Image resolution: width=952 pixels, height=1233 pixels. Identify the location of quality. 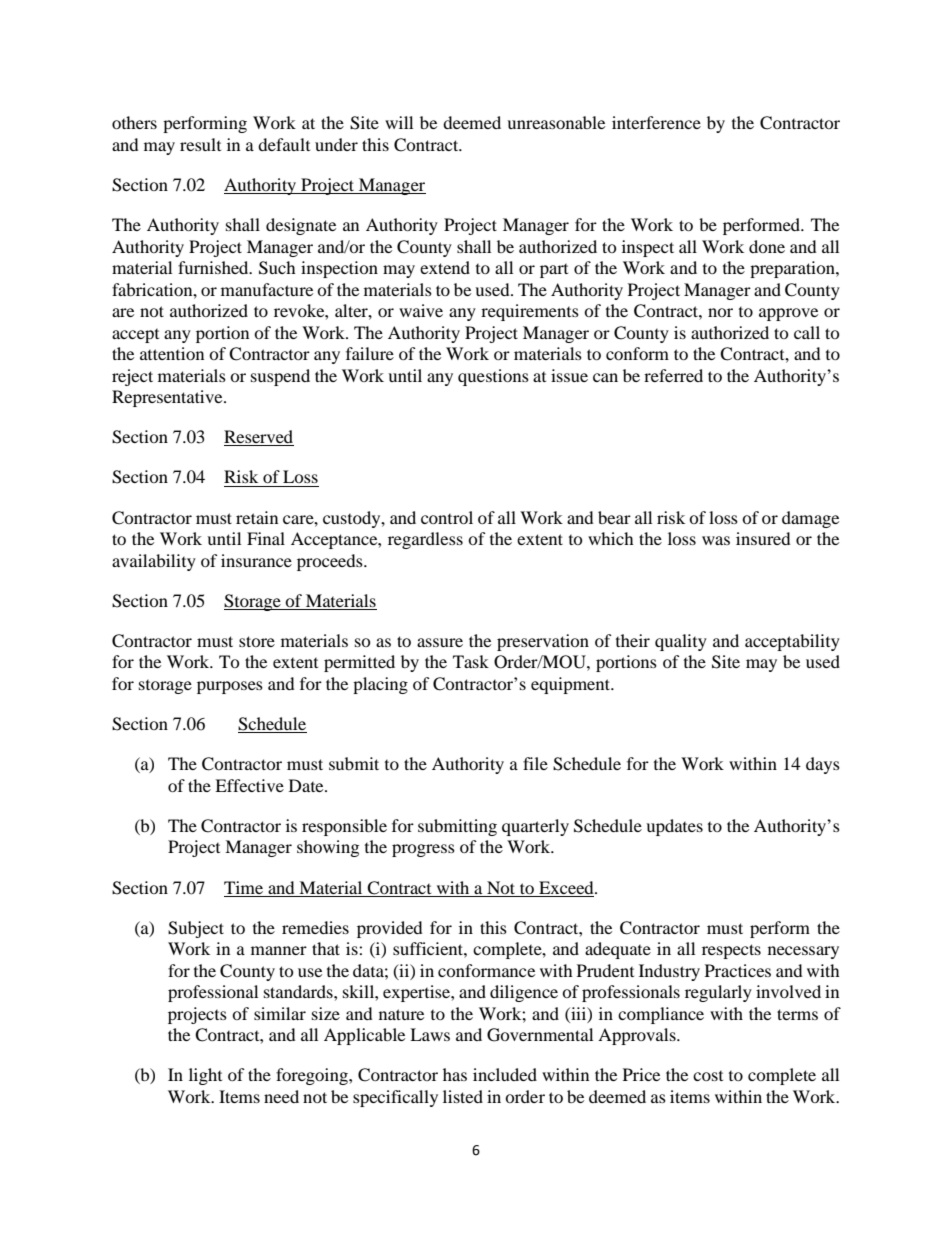
(681, 642).
